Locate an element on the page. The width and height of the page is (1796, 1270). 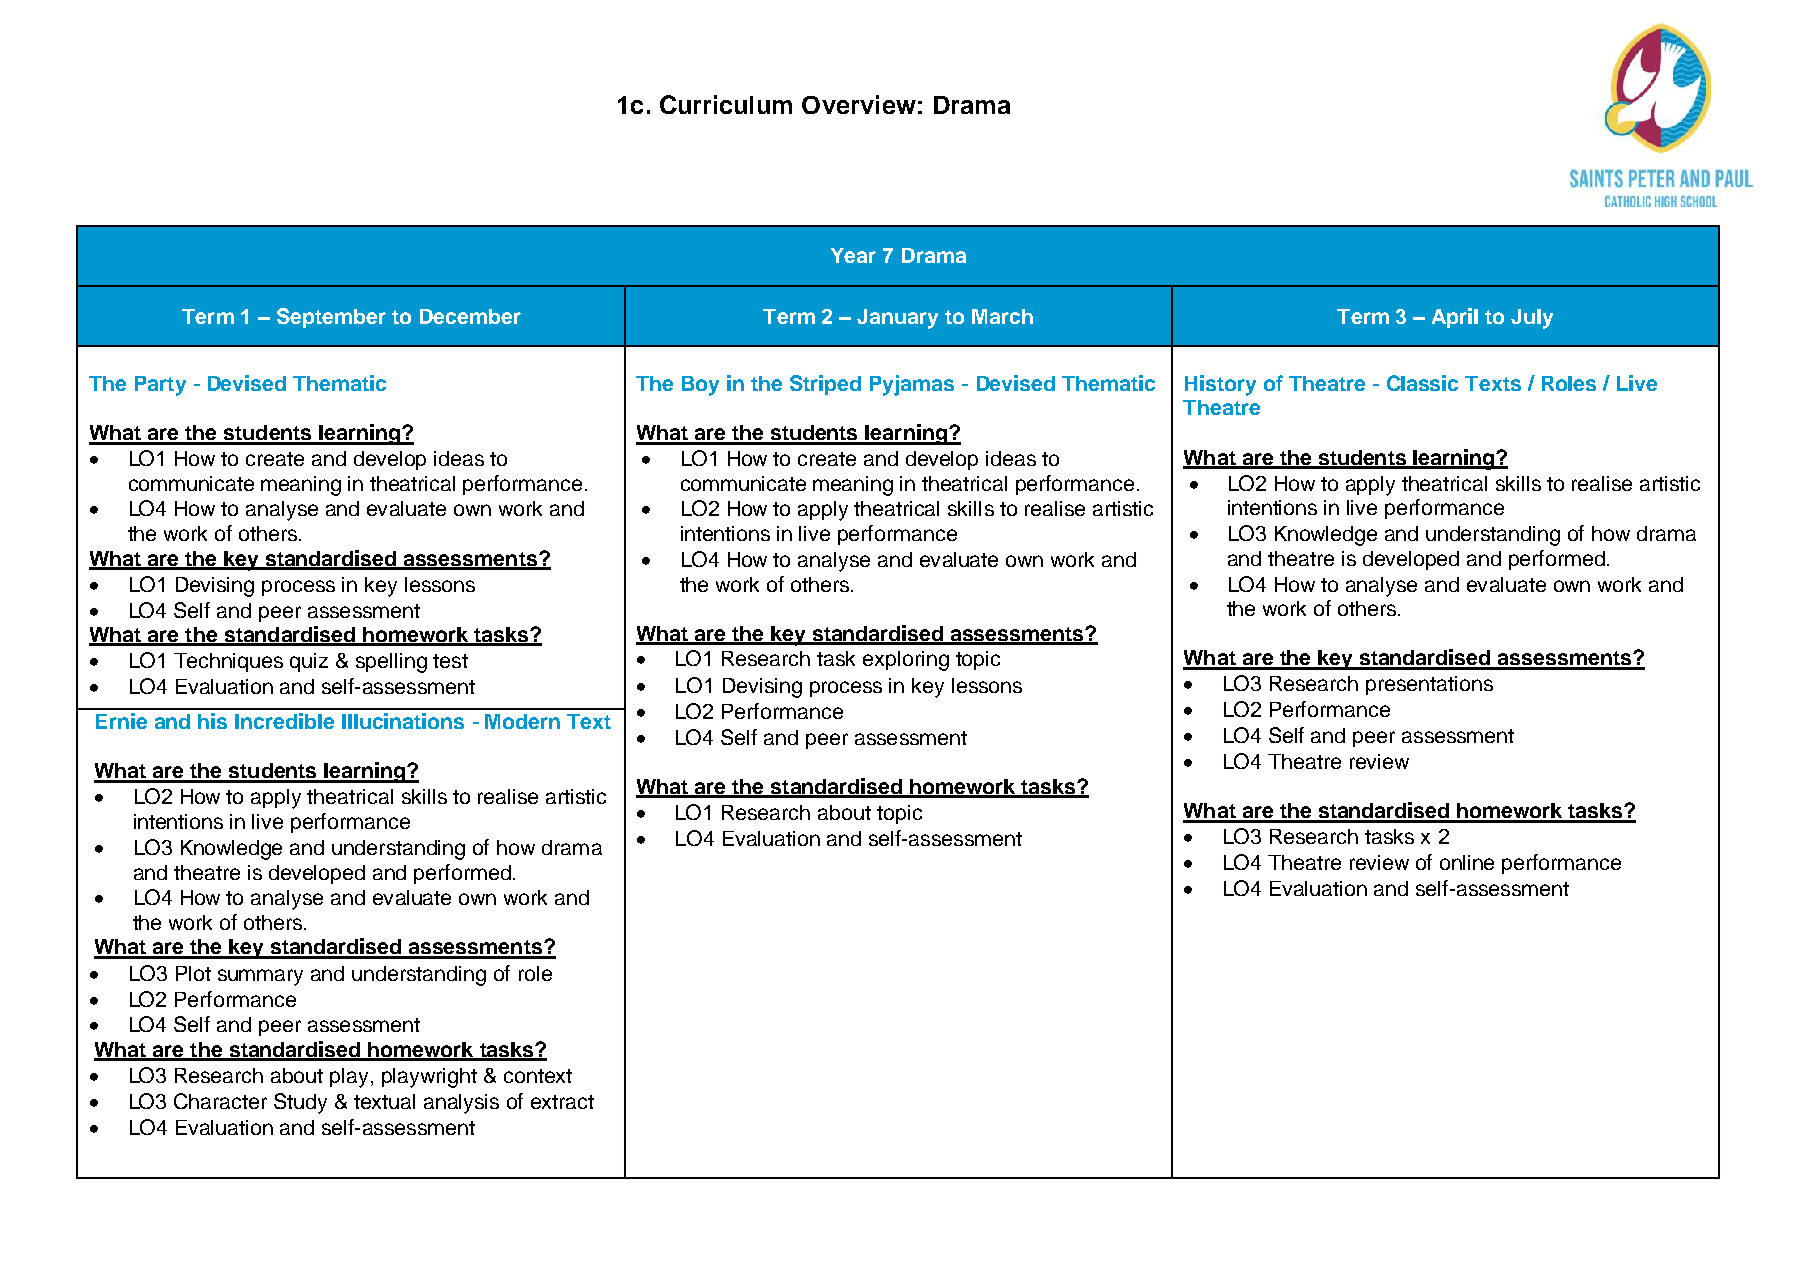
Curriculum is located at coordinates (726, 104).
